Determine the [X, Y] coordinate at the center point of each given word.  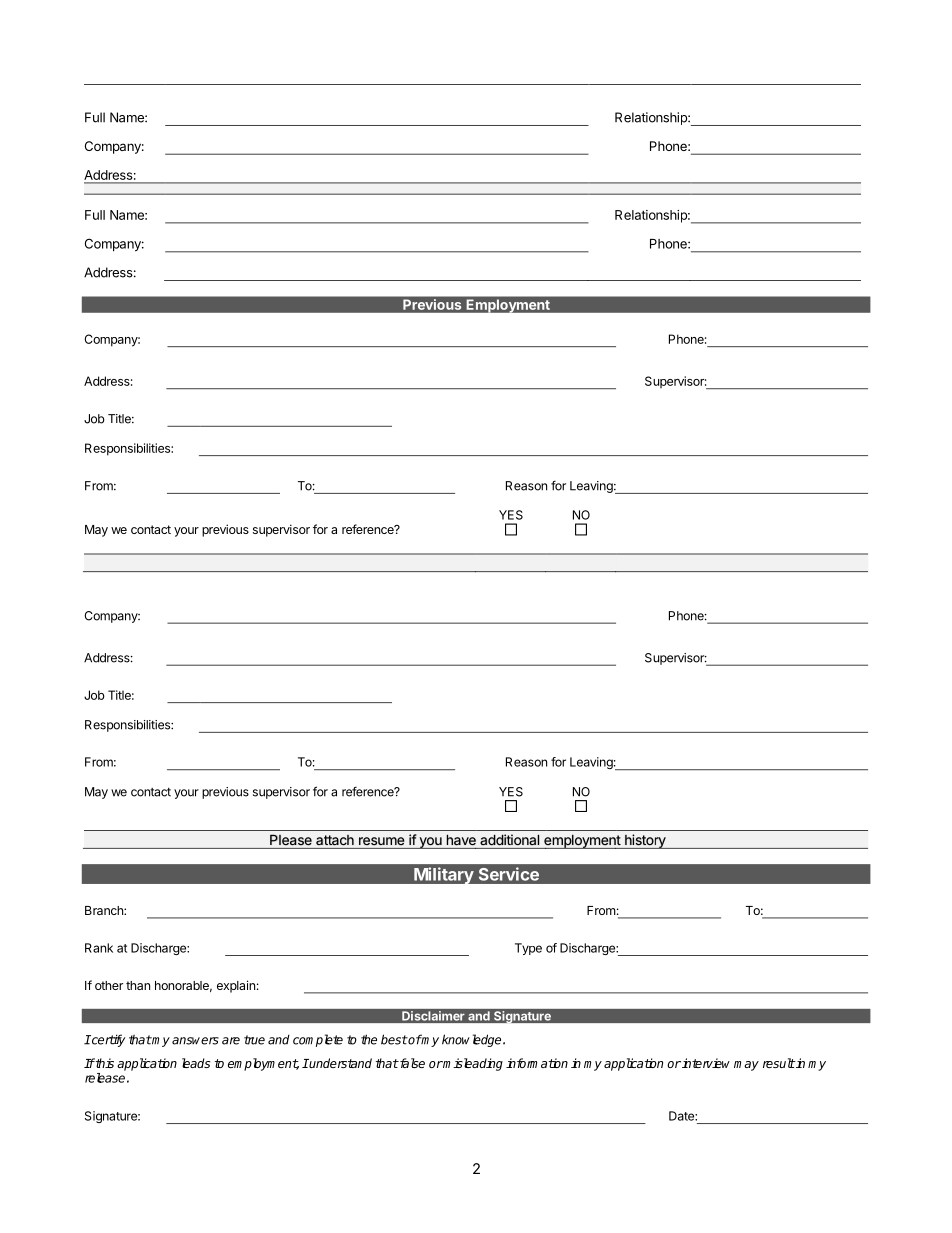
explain [236, 986]
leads [196, 1063]
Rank [99, 948]
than [138, 985]
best [394, 1039]
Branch [105, 910]
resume [382, 841]
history [645, 841]
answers [195, 1041]
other [109, 985]
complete [318, 1040]
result [779, 1063]
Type [528, 949]
